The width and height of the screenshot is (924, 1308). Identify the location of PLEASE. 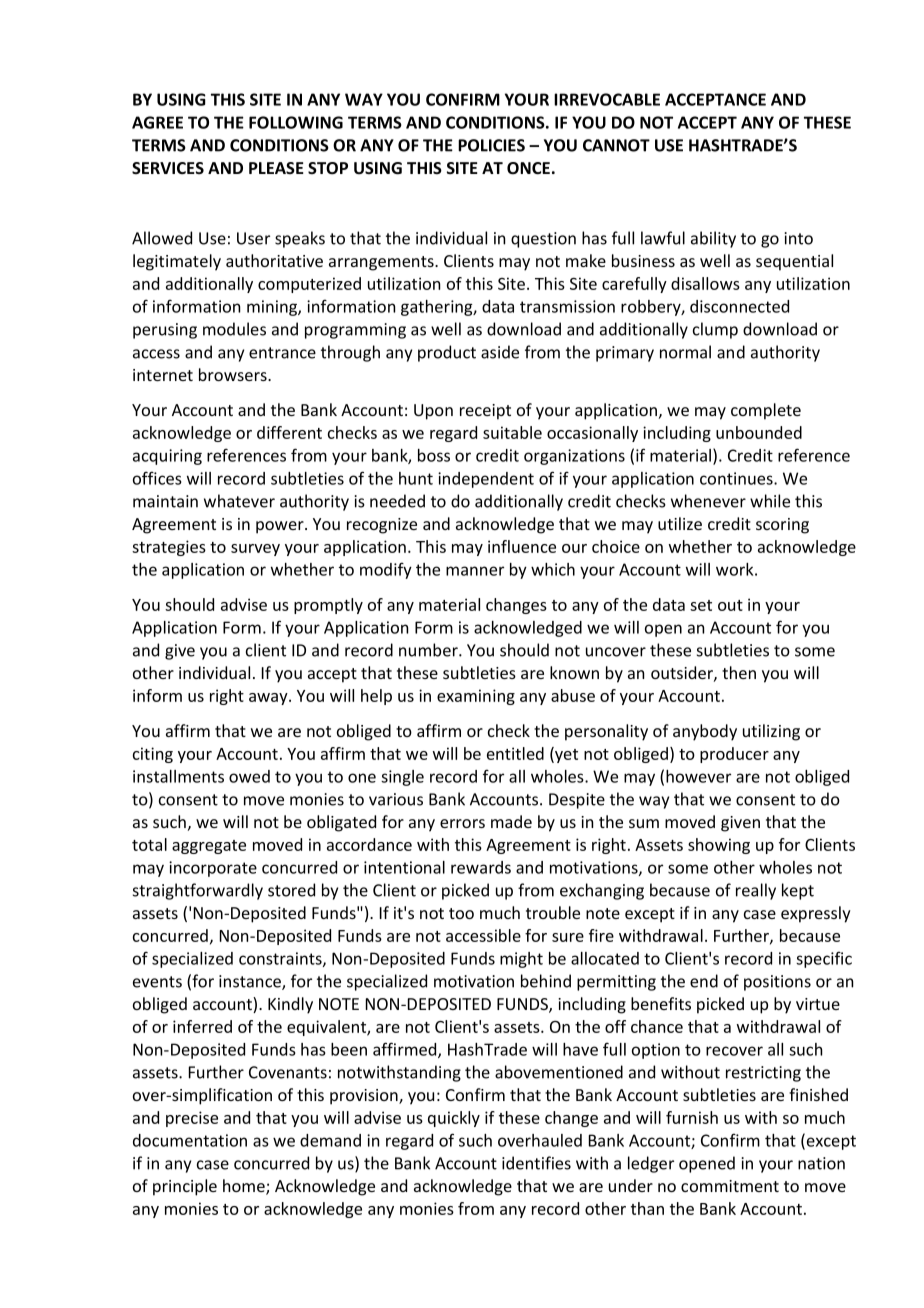
(276, 168).
